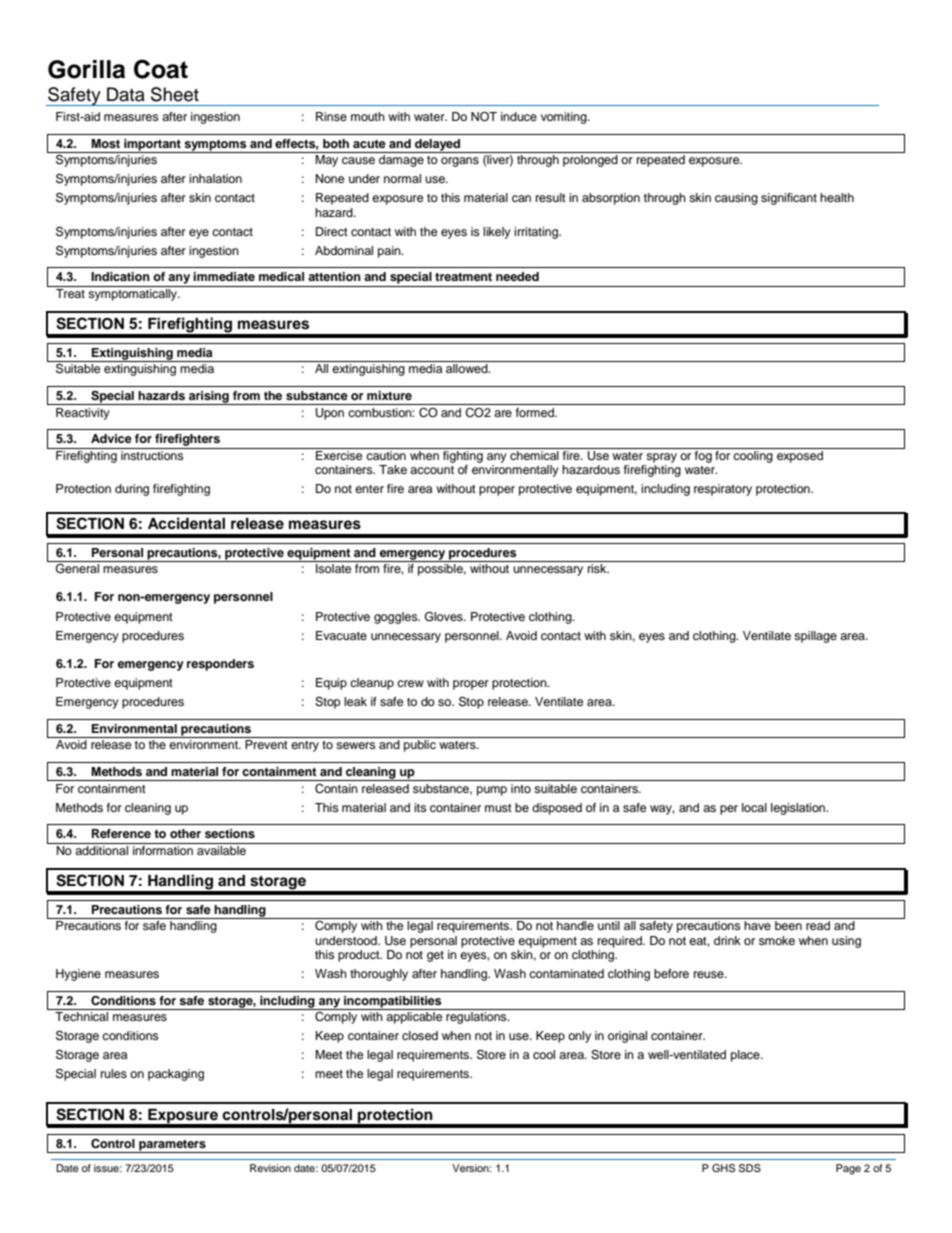 This page has height=1233, width=952. Describe the element at coordinates (172, 1146) in the page. I see `parameters` at that location.
